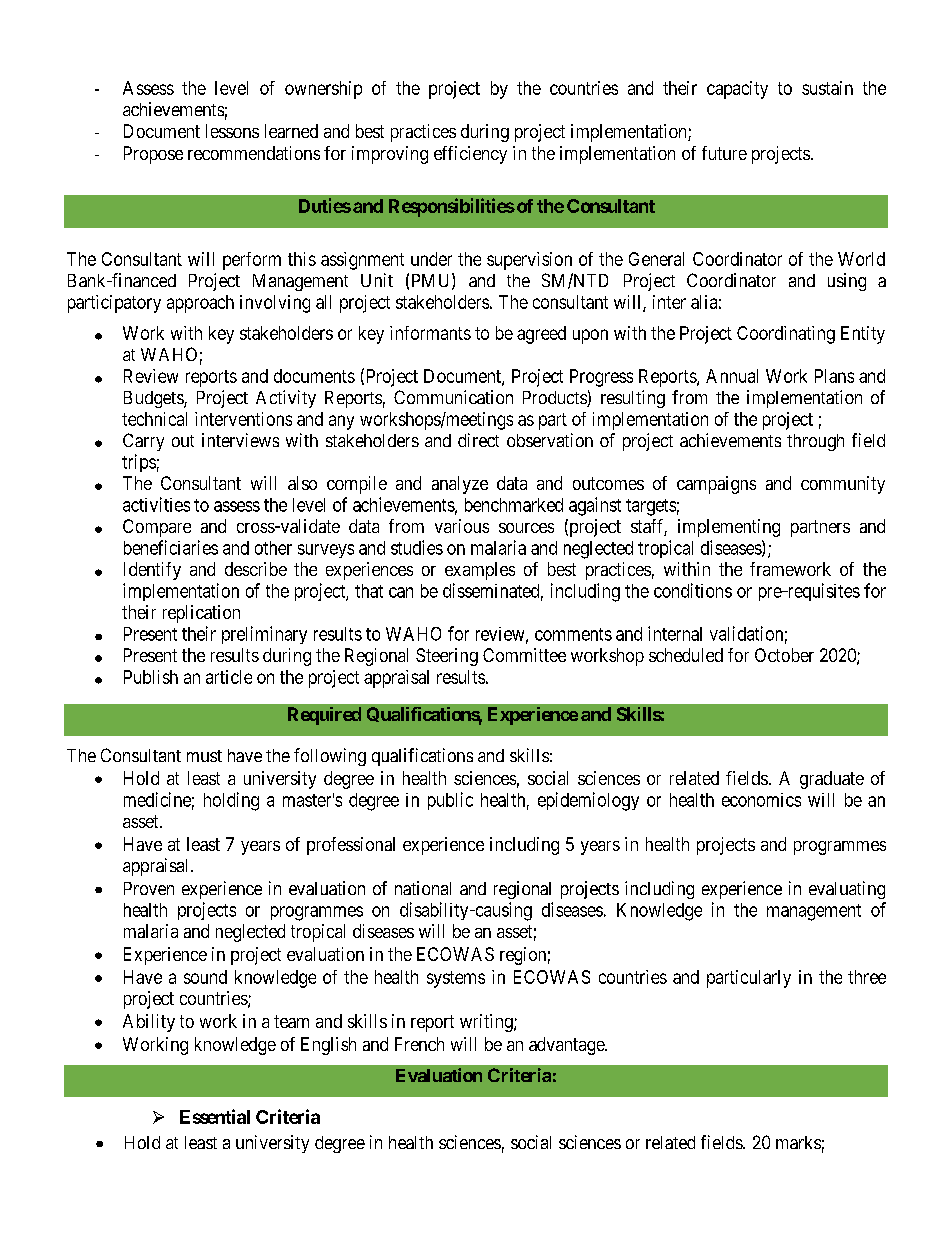 Image resolution: width=952 pixels, height=1233 pixels. What do you see at coordinates (232, 131) in the screenshot?
I see `lessons` at bounding box center [232, 131].
